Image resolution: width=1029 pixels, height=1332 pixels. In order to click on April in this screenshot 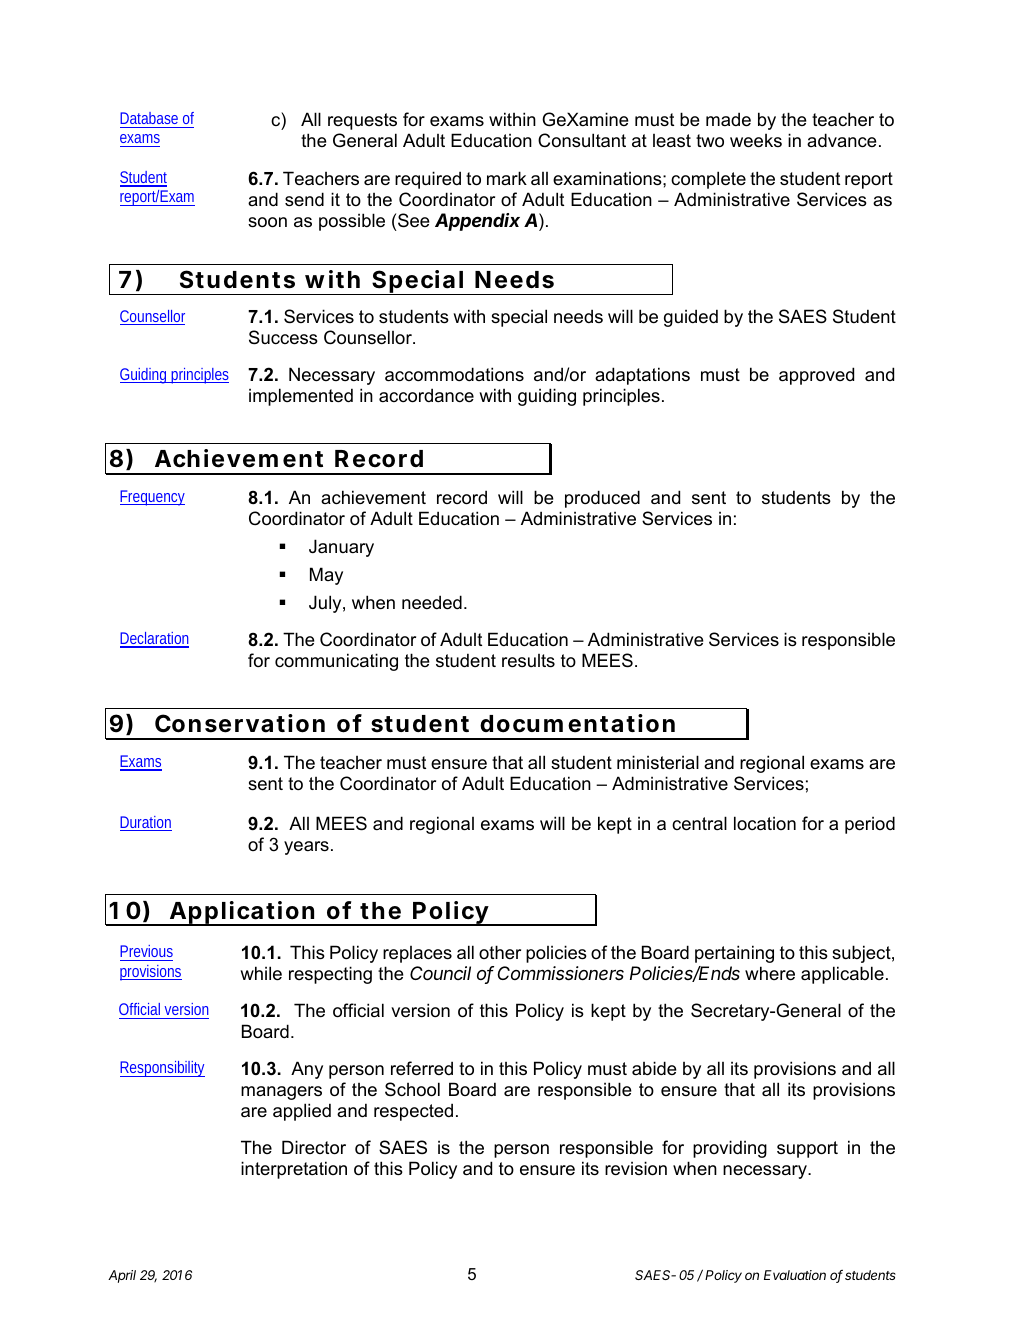, I will do `click(122, 1276)`.
